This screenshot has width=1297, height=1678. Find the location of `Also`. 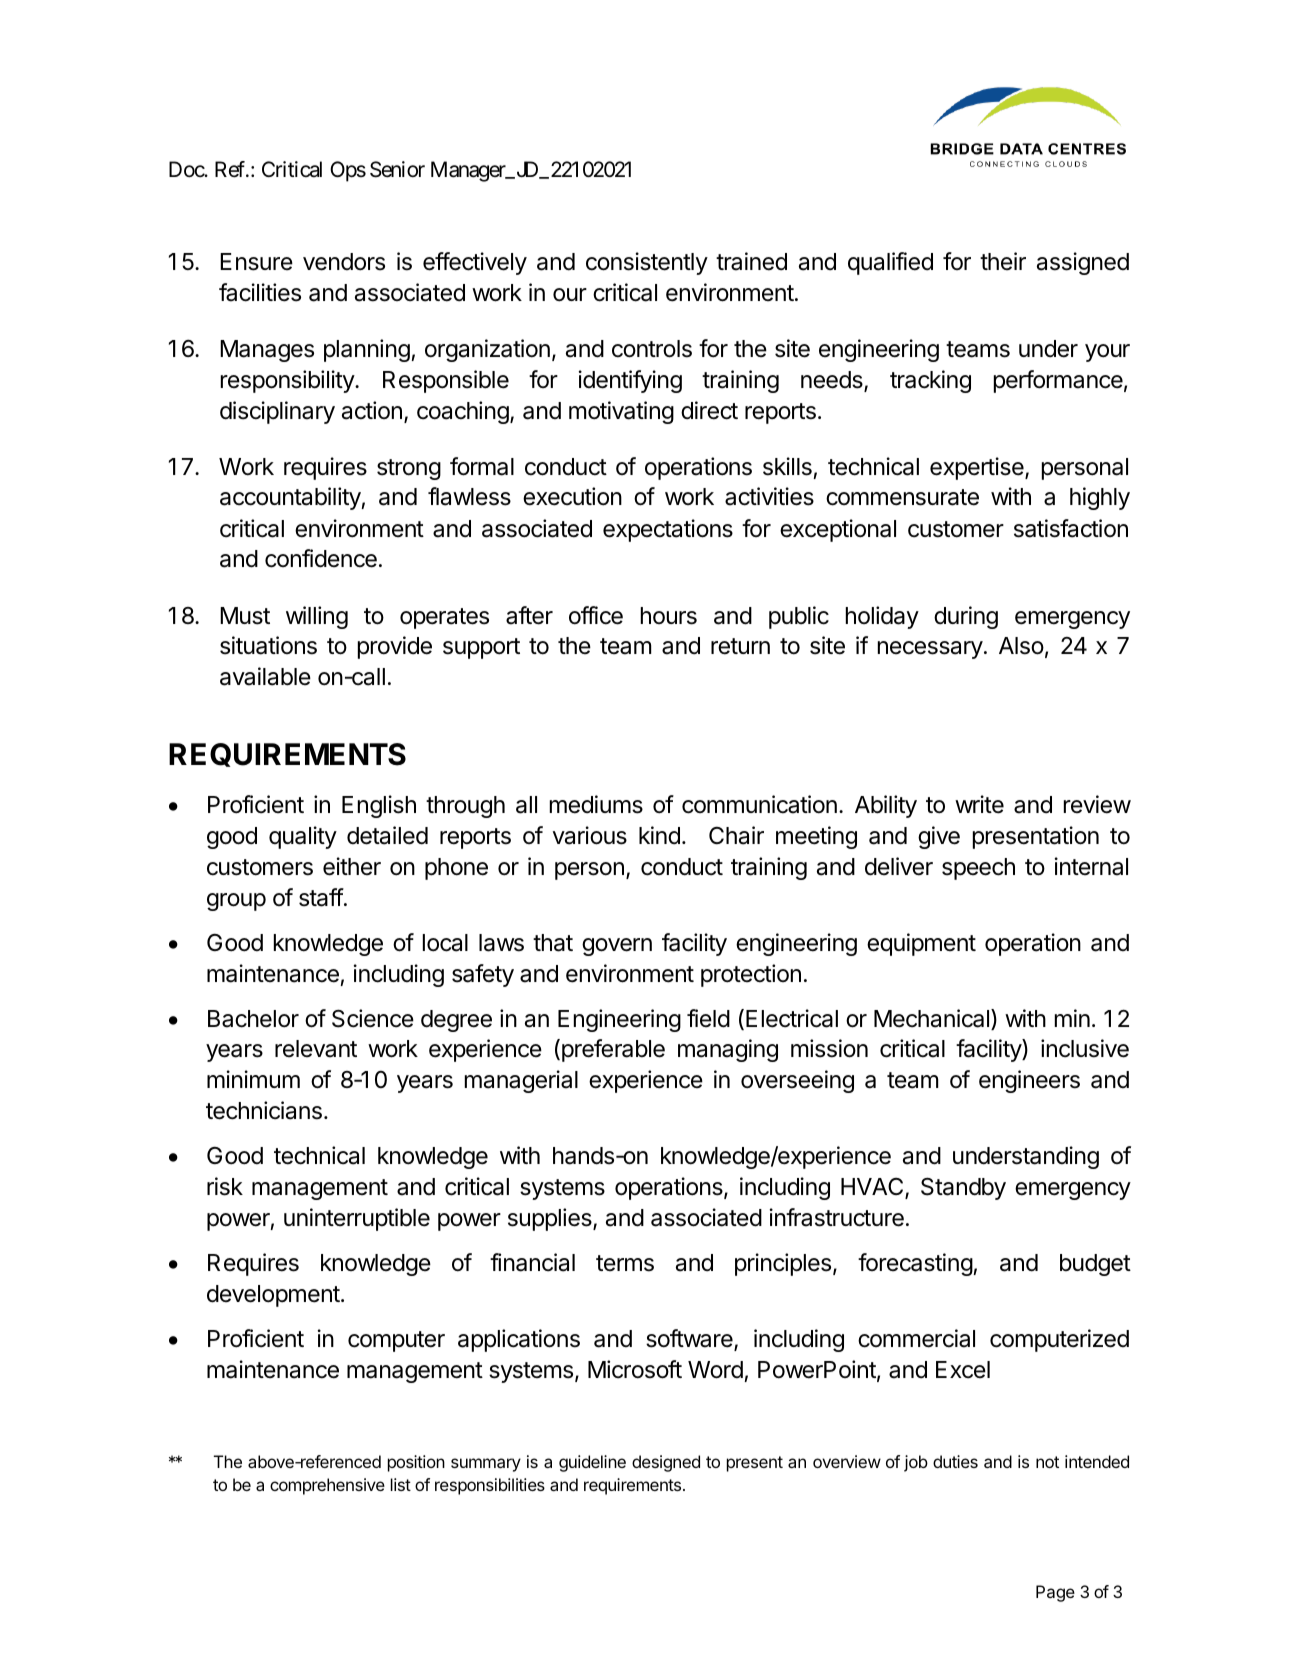

Also is located at coordinates (1021, 646).
